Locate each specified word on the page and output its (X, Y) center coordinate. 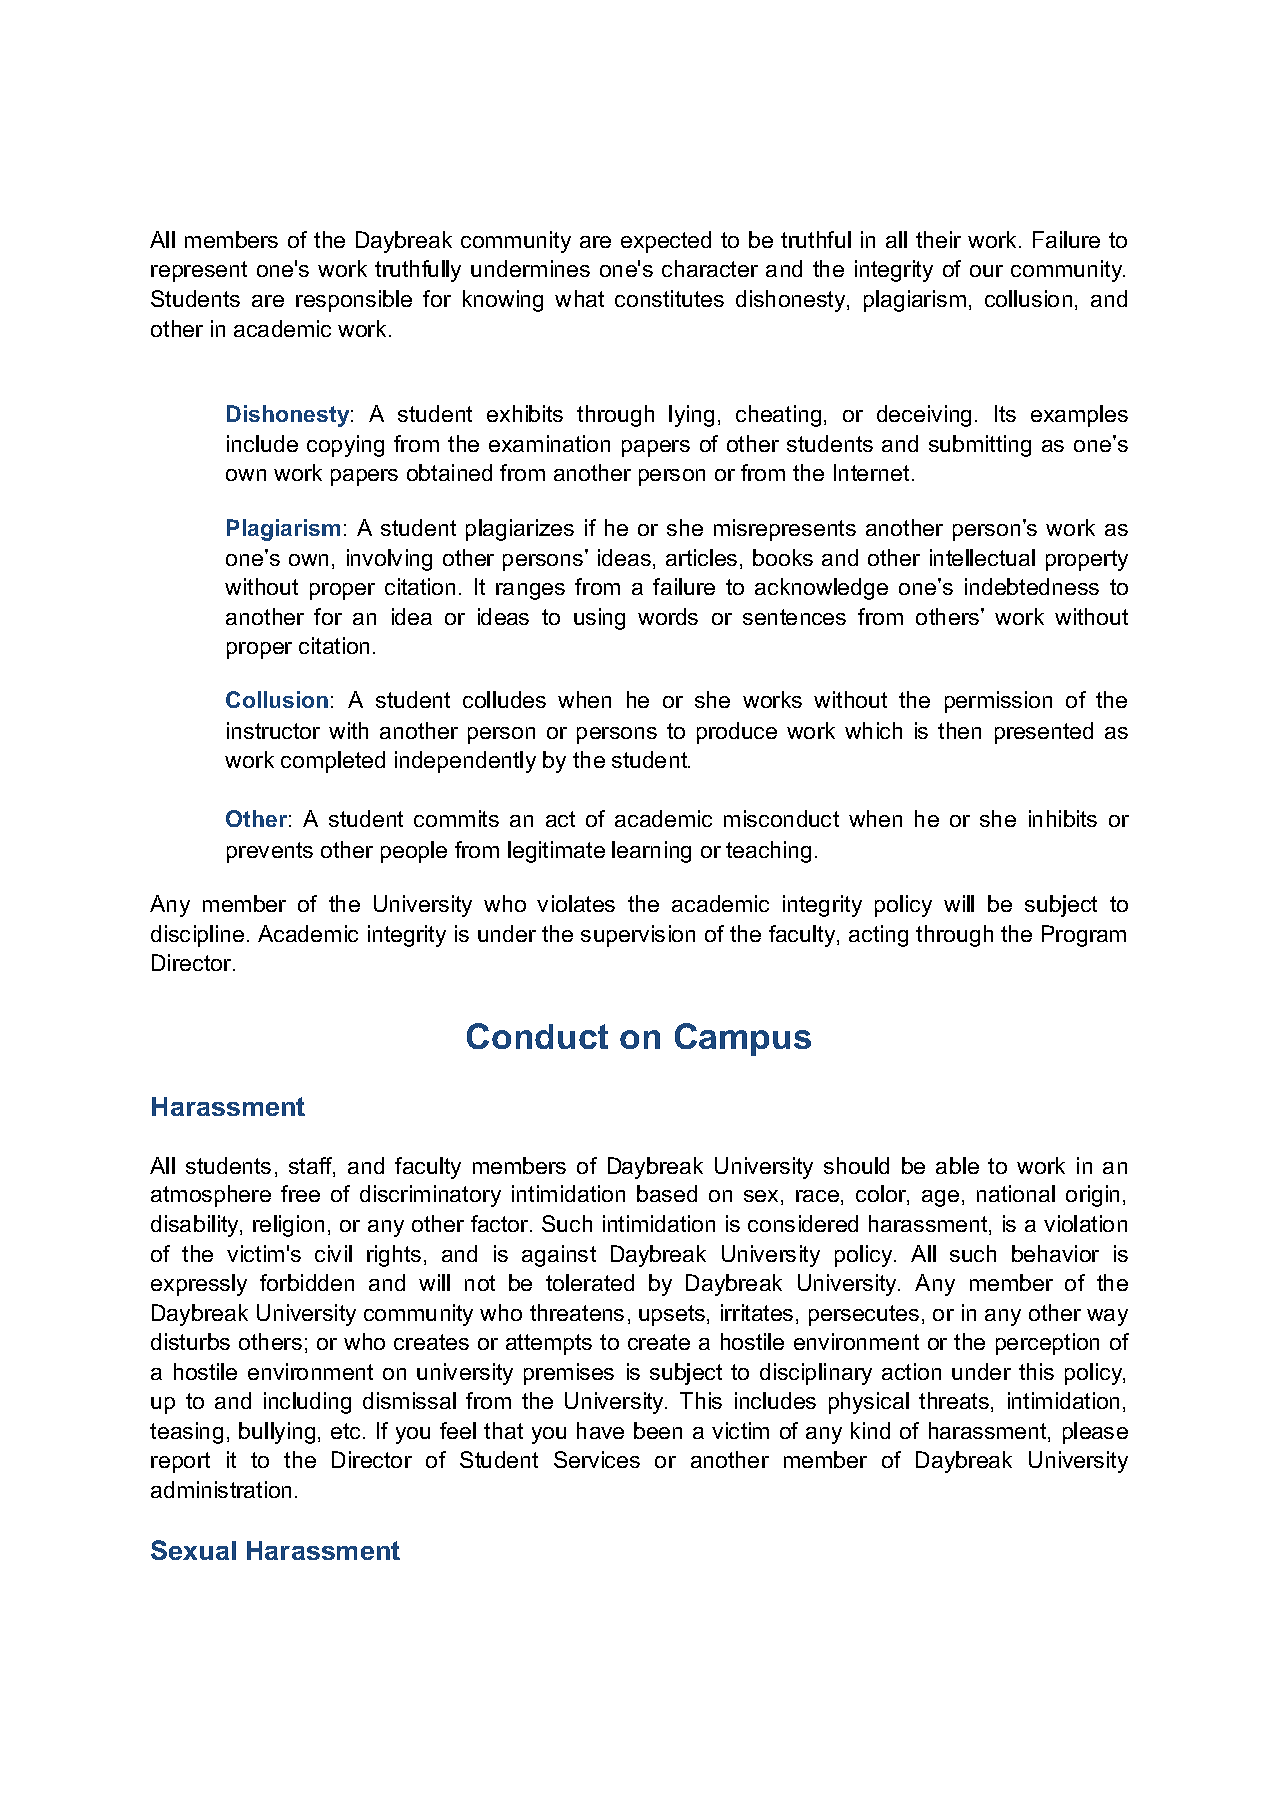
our (986, 271)
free (300, 1193)
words (668, 616)
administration (221, 1489)
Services (597, 1459)
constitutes (669, 298)
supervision (638, 936)
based (667, 1193)
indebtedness (1032, 586)
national (1016, 1193)
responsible (354, 301)
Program (1084, 936)
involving (389, 560)
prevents (270, 852)
